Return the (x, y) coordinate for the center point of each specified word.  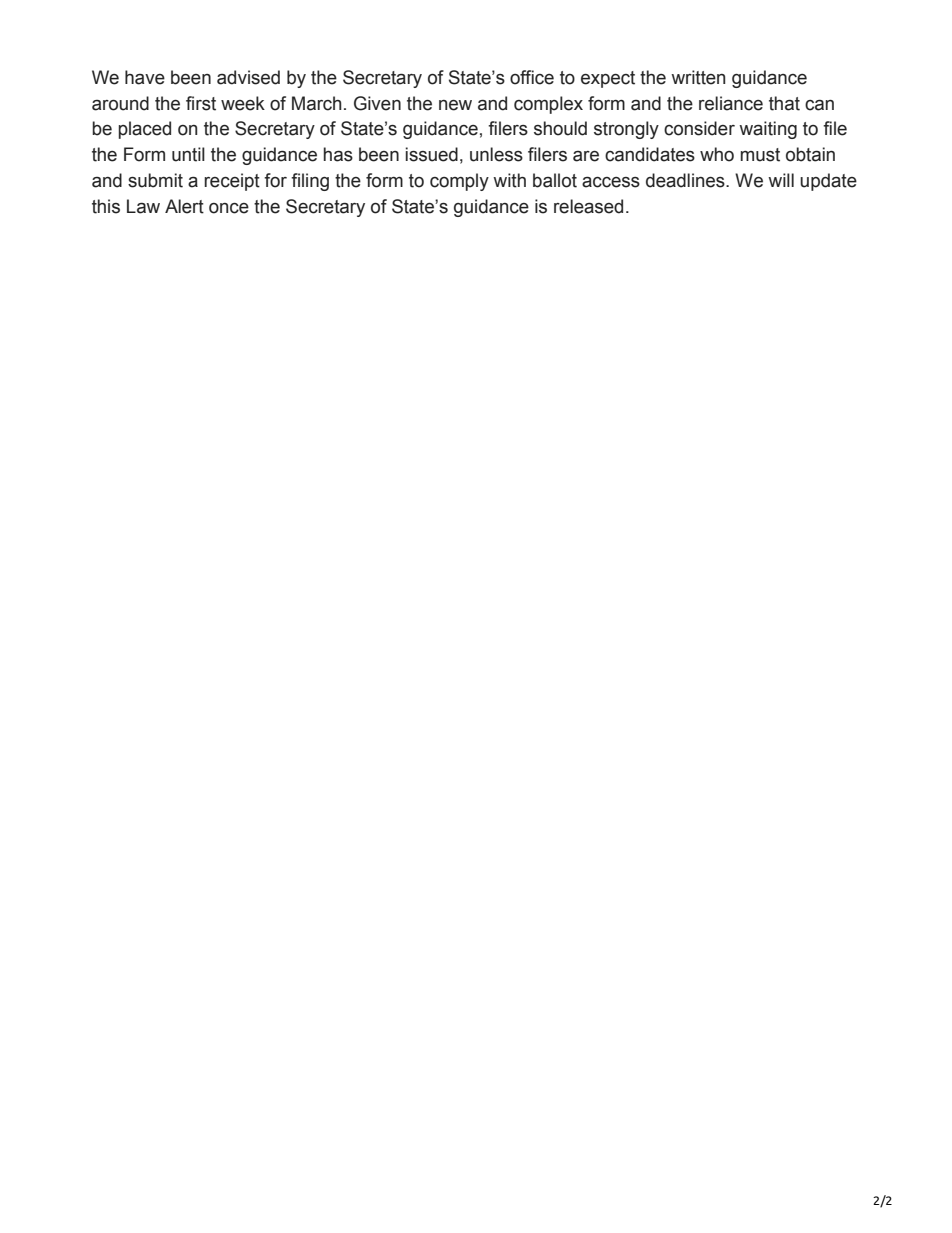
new (455, 105)
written (698, 77)
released (588, 206)
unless (496, 154)
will (781, 180)
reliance (731, 103)
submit (155, 180)
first (201, 103)
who (717, 154)
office (532, 77)
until (188, 154)
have (145, 77)
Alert (184, 206)
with (509, 180)
